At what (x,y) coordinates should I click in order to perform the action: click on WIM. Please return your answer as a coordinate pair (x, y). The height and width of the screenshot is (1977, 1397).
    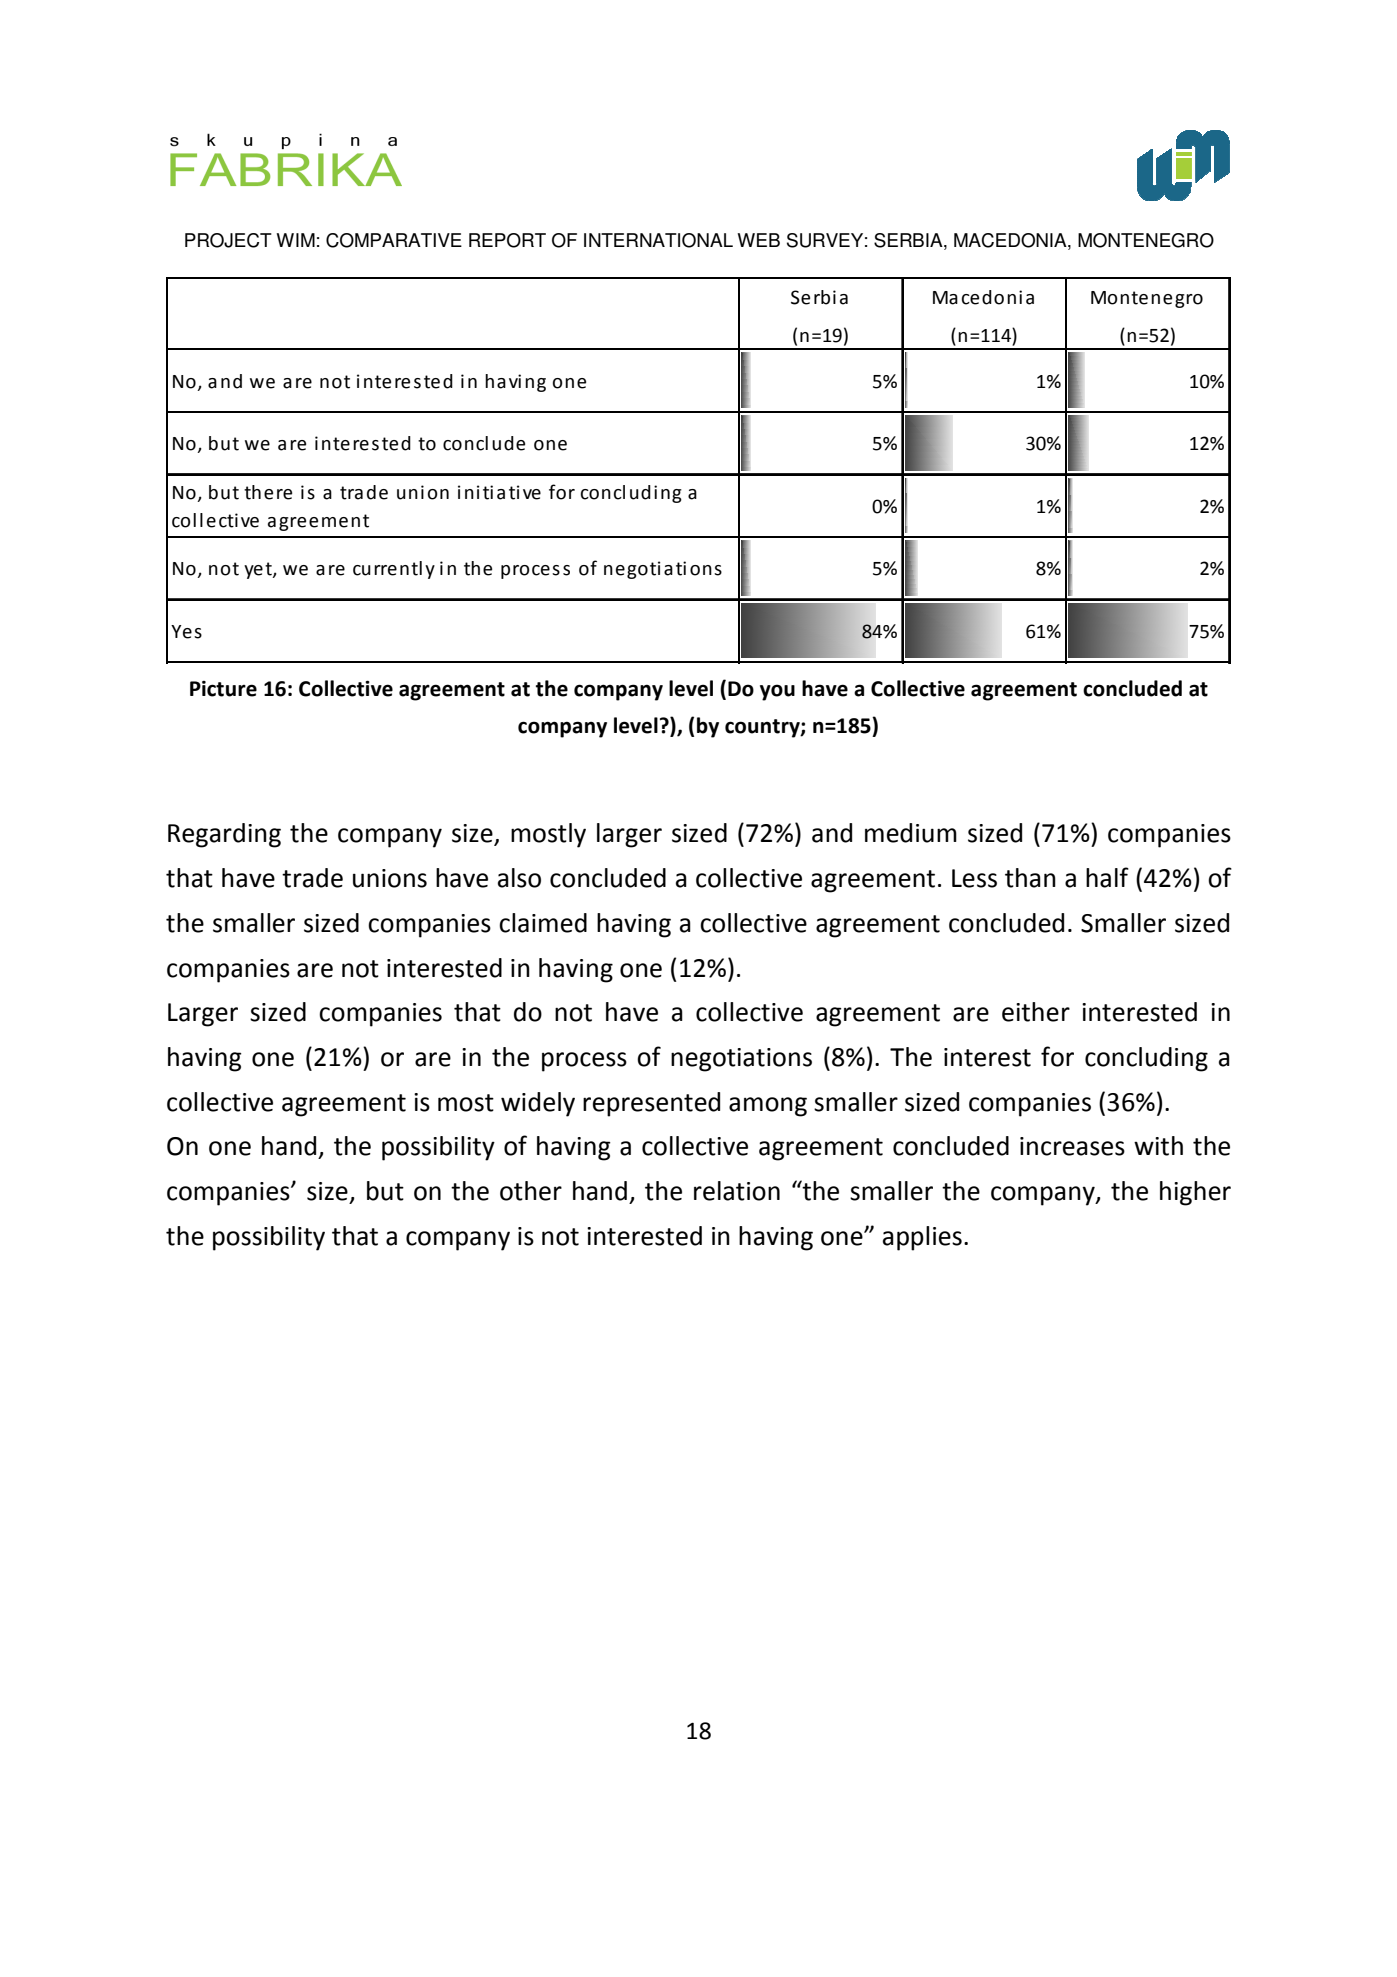
    Looking at the image, I should click on (295, 240).
